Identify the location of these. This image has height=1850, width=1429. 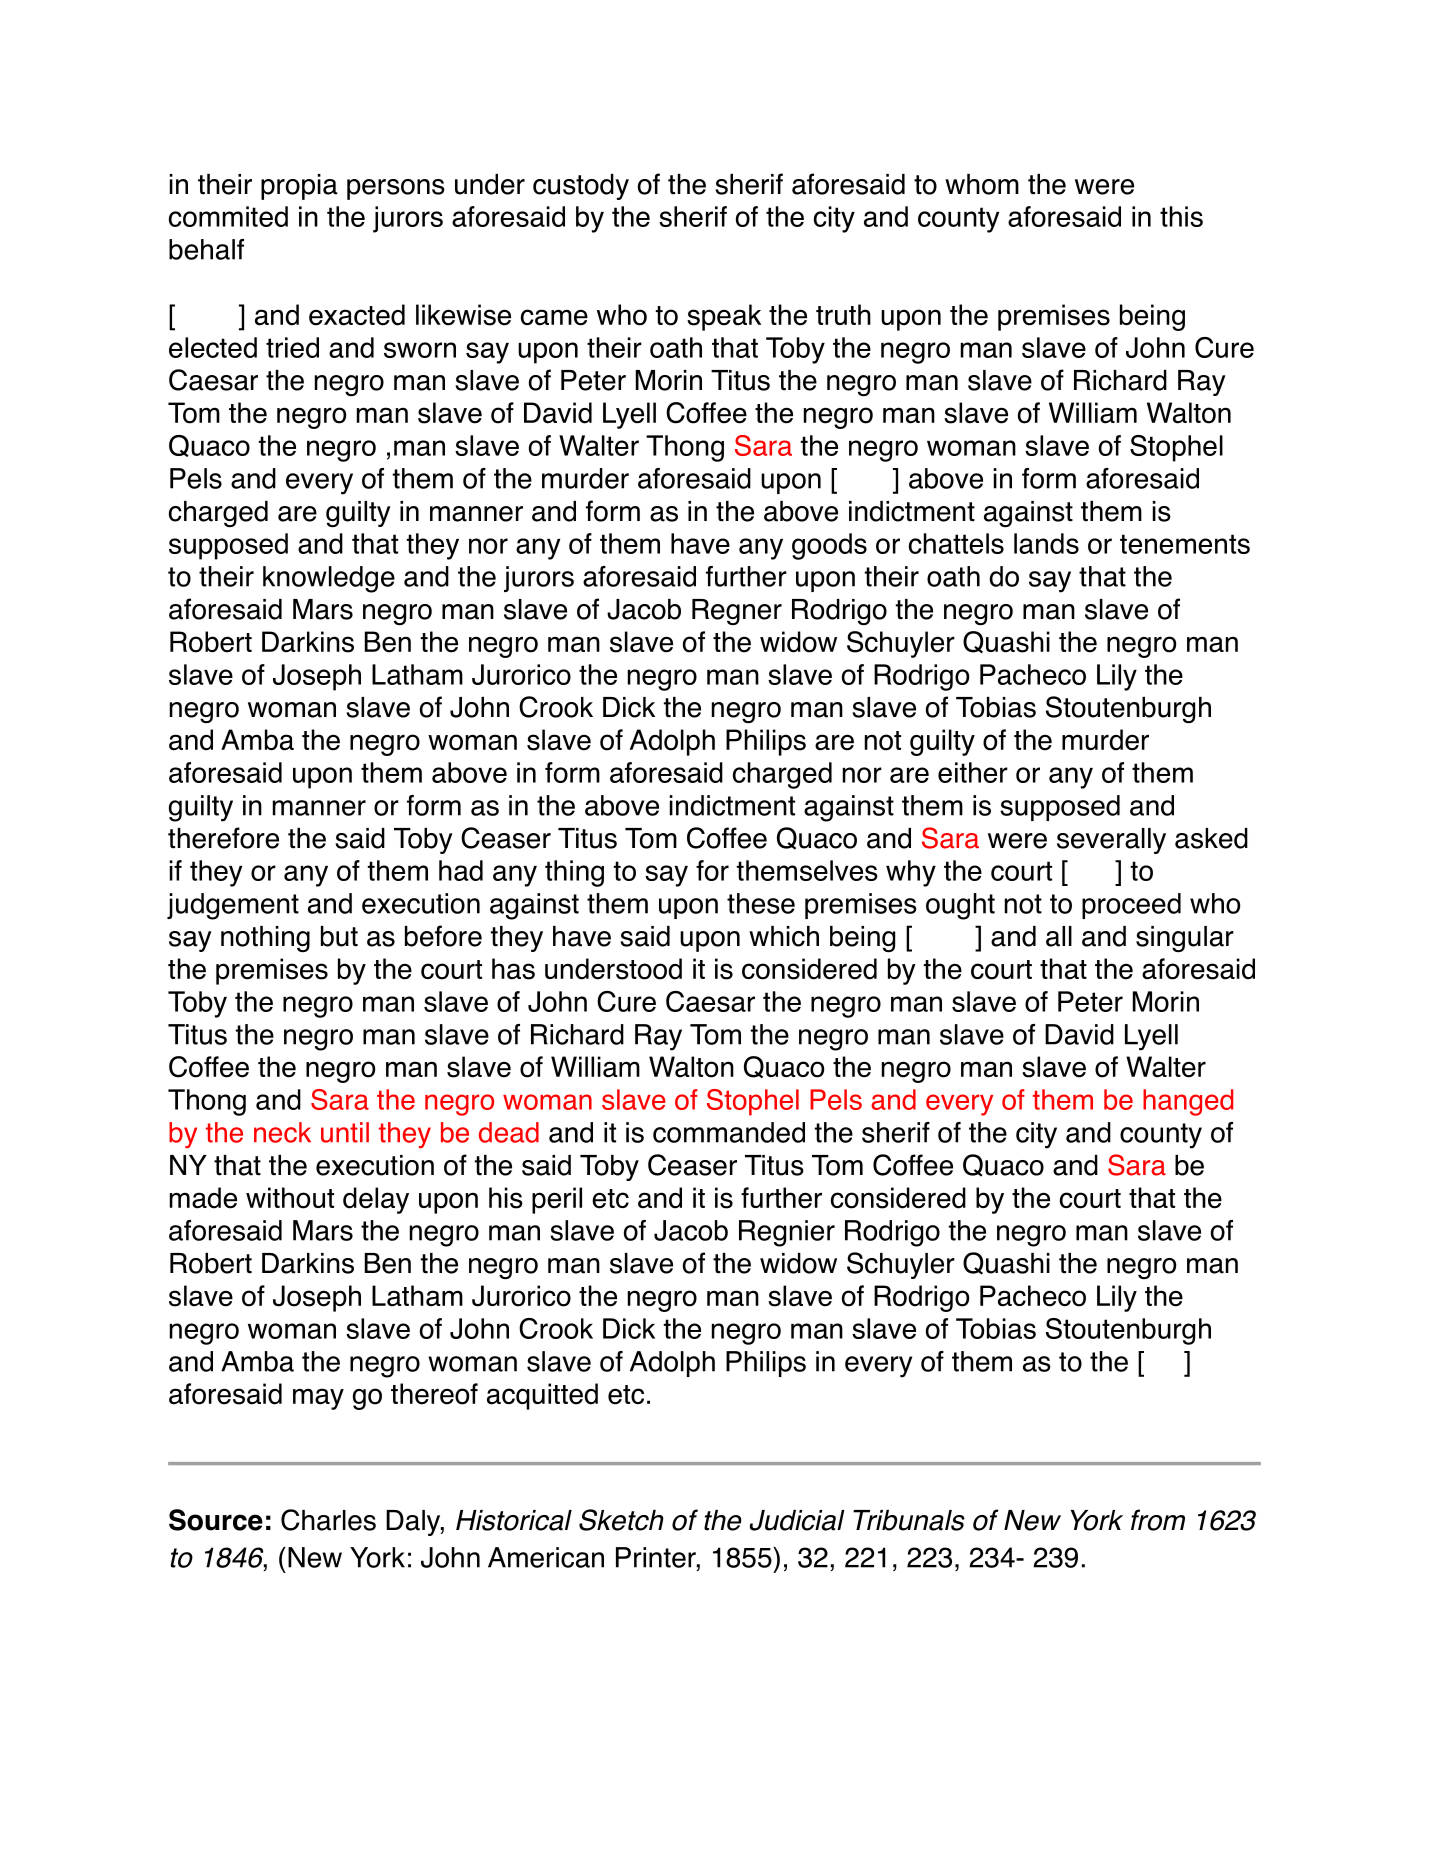
(761, 903).
